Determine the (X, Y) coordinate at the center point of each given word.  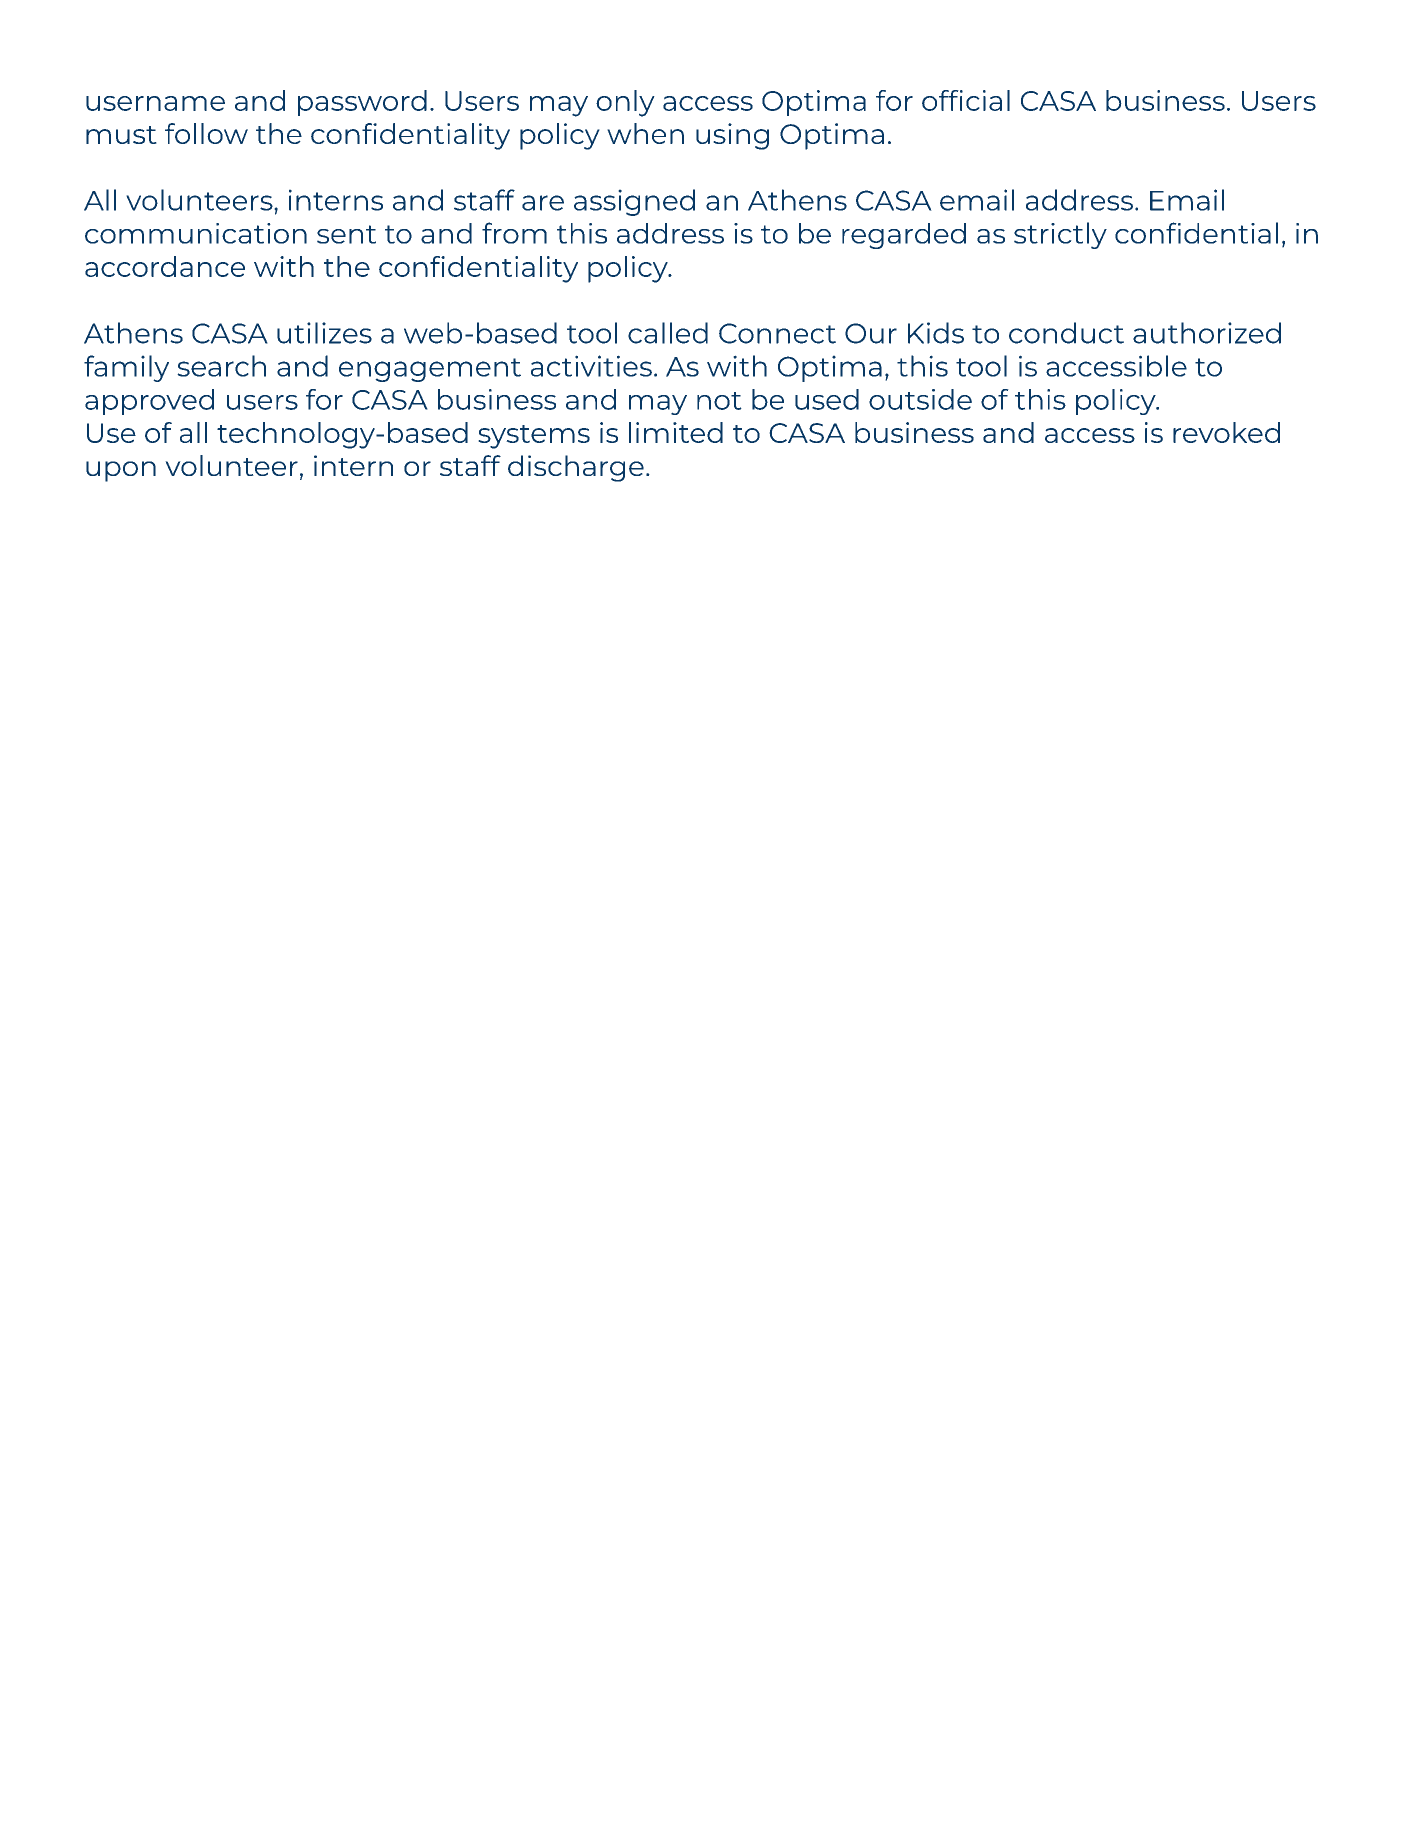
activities (591, 366)
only (625, 103)
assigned (634, 202)
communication (196, 233)
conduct (1066, 333)
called (668, 333)
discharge (576, 468)
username (155, 103)
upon (121, 471)
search (221, 366)
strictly (1060, 235)
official (966, 100)
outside (920, 399)
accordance (165, 266)
